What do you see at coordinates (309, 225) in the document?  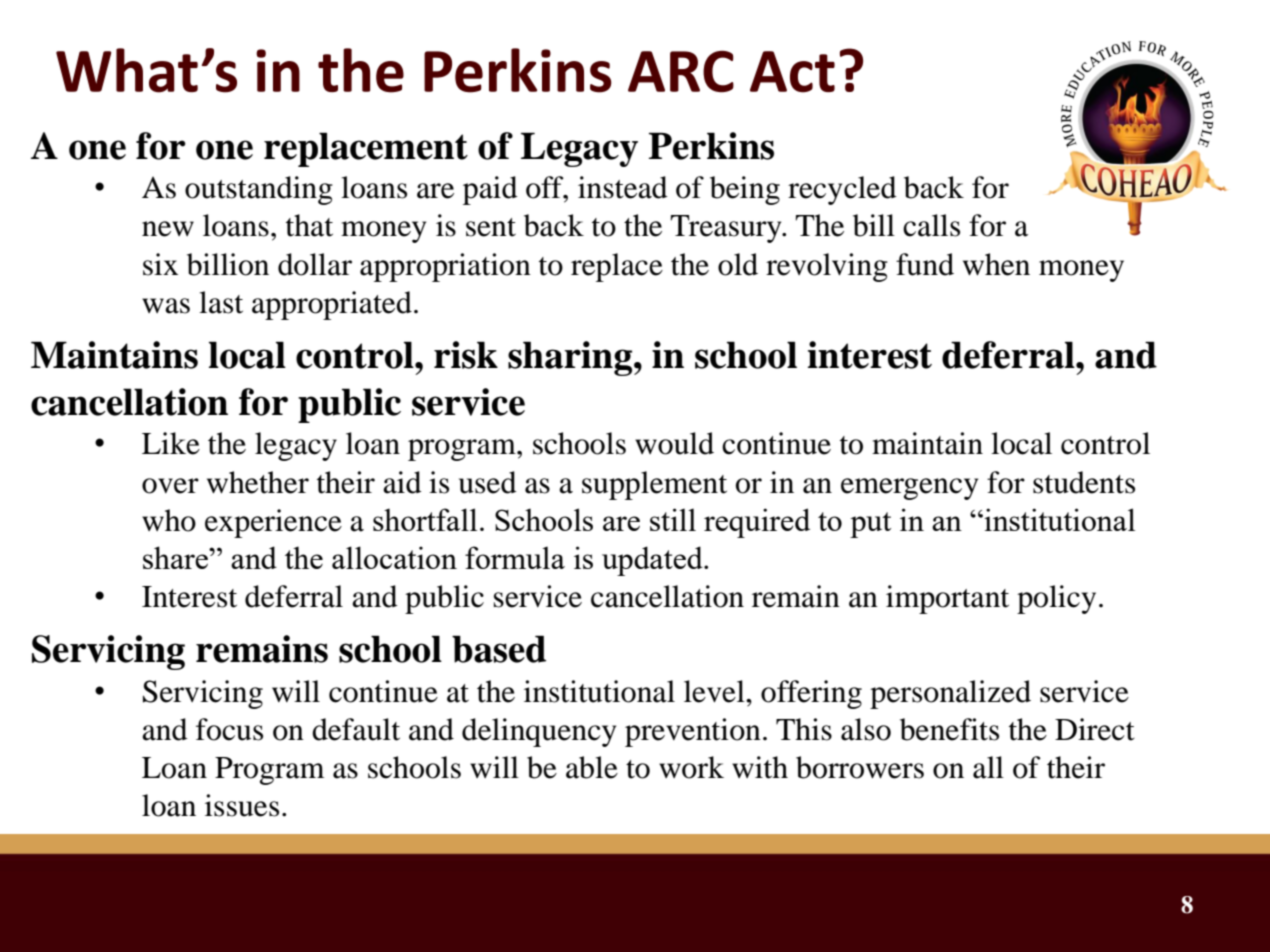 I see `that` at bounding box center [309, 225].
